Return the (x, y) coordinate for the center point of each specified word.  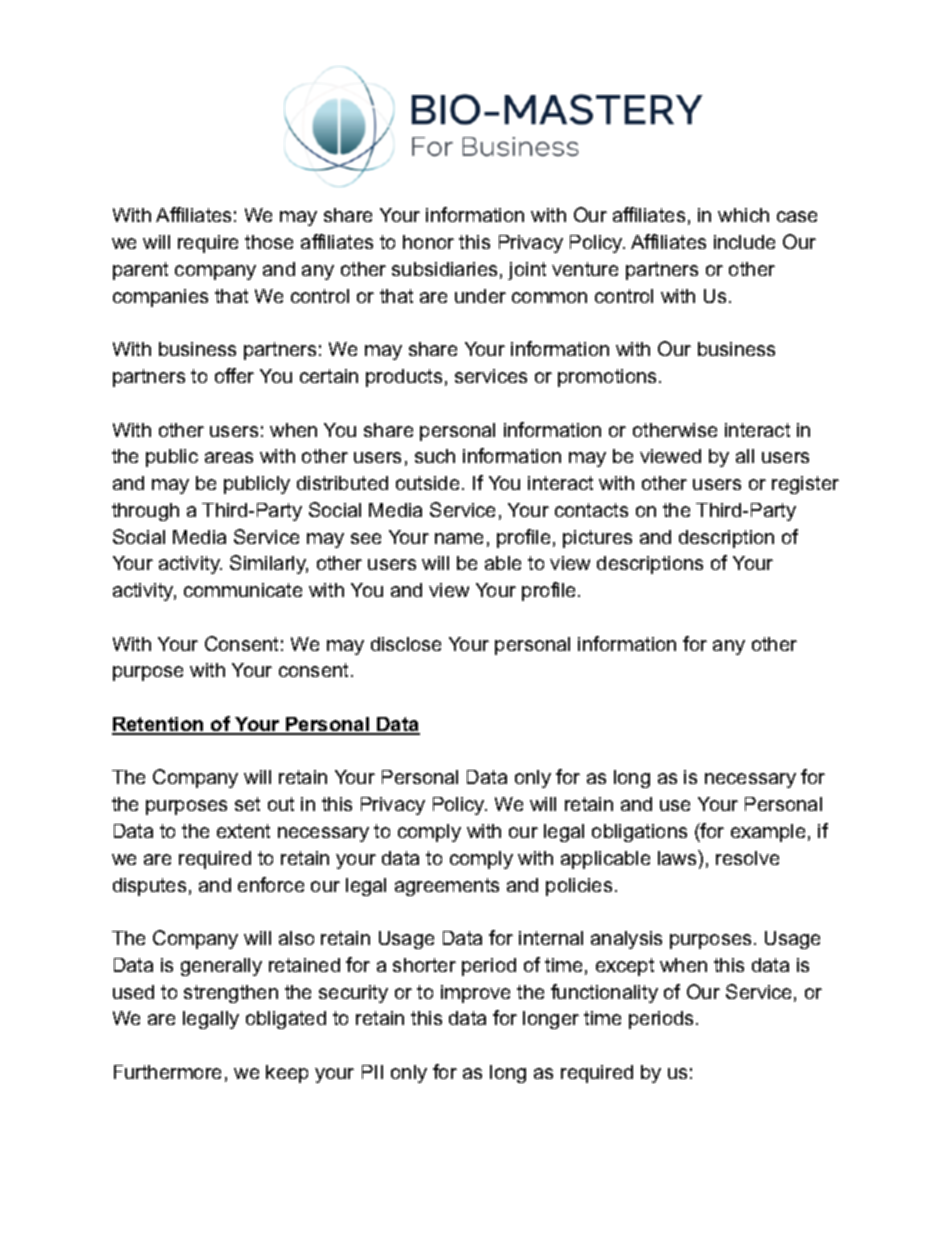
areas (229, 457)
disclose (406, 644)
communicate (243, 590)
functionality (604, 993)
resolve (747, 858)
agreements (447, 887)
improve (475, 994)
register (805, 485)
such (435, 456)
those (269, 242)
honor (428, 242)
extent (243, 831)
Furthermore (167, 1072)
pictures (597, 539)
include (744, 242)
